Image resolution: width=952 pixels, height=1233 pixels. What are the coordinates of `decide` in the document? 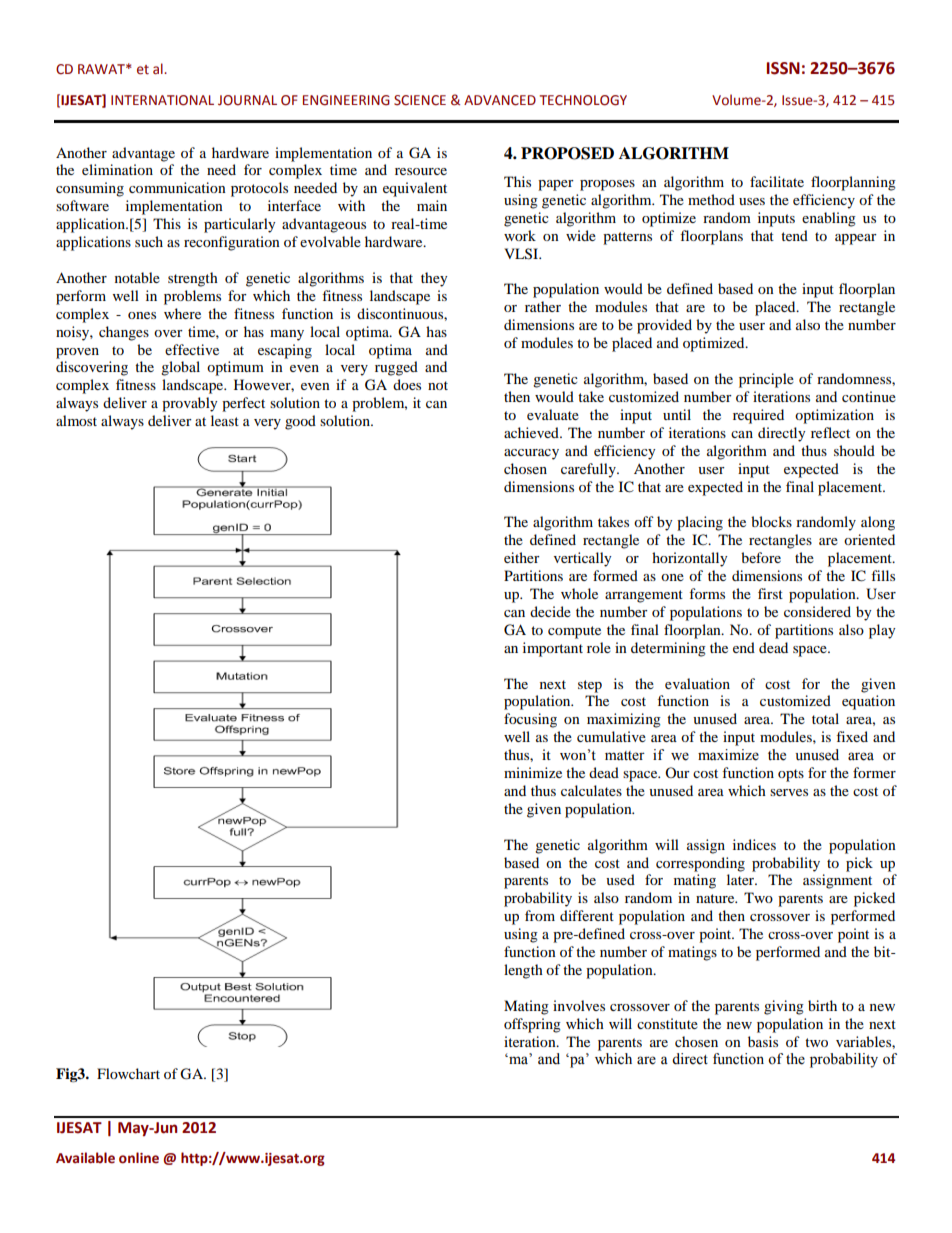 It's located at (550, 611).
